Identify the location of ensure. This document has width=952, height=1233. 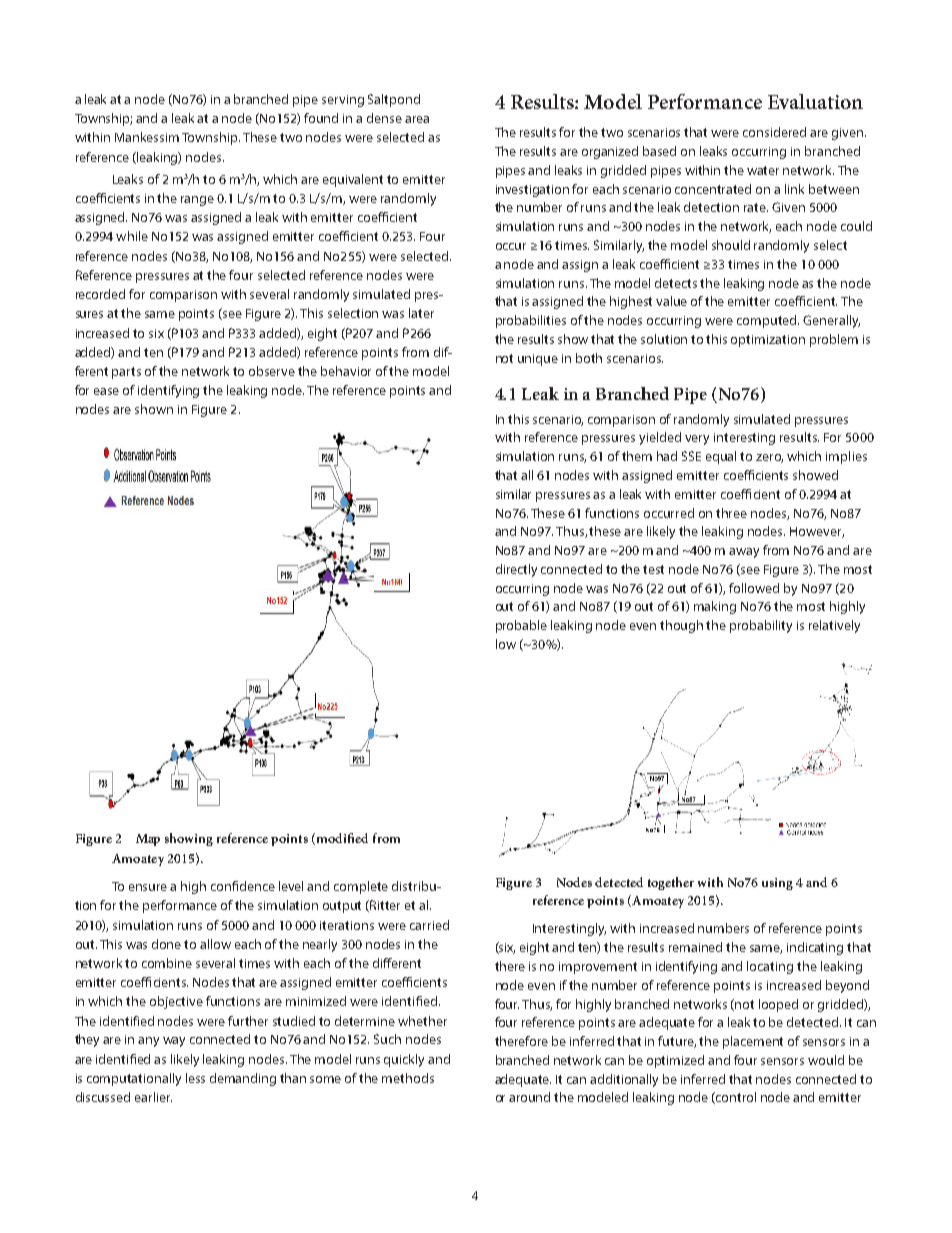
(148, 887).
